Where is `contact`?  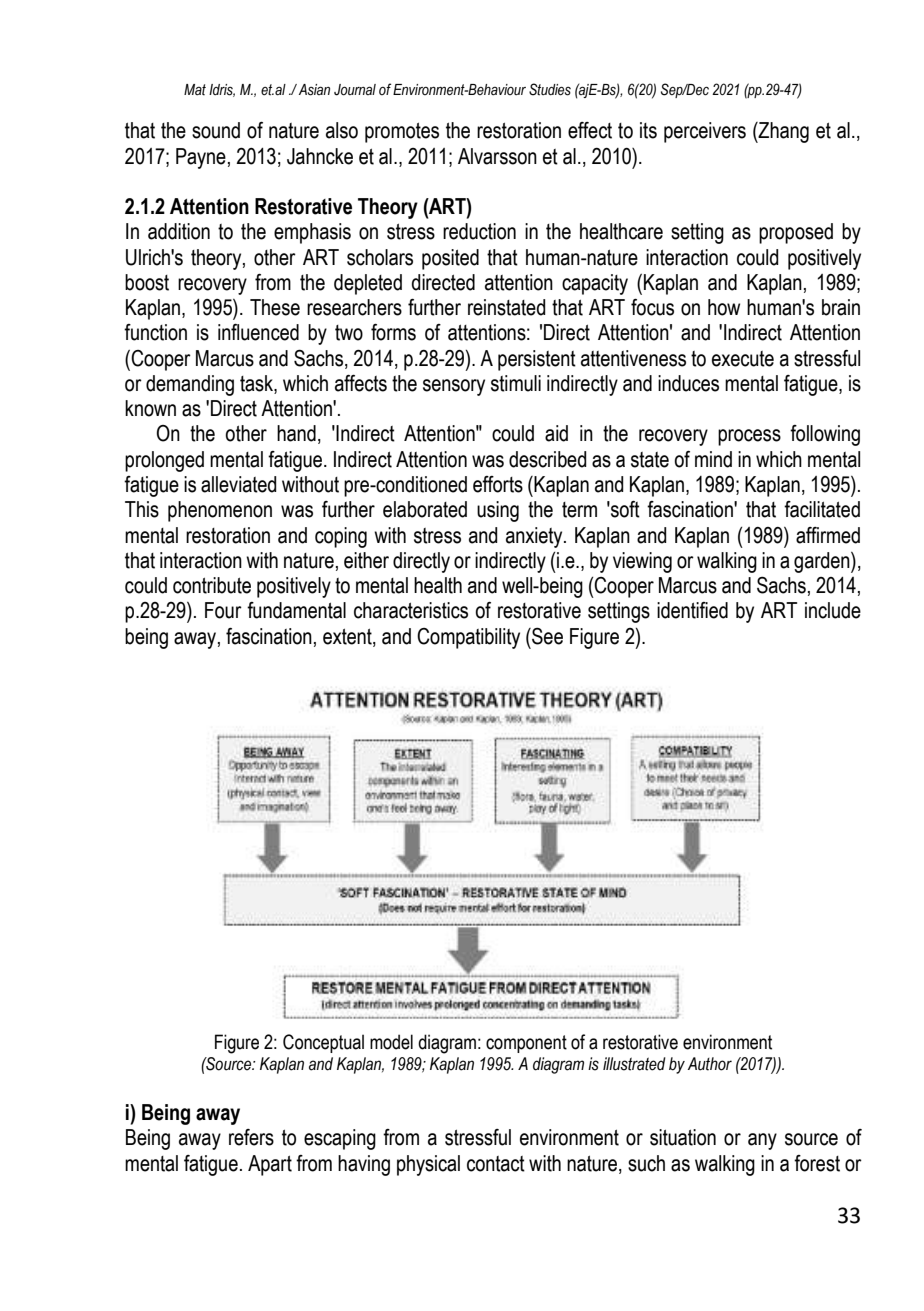
contact is located at coordinates (496, 1164).
